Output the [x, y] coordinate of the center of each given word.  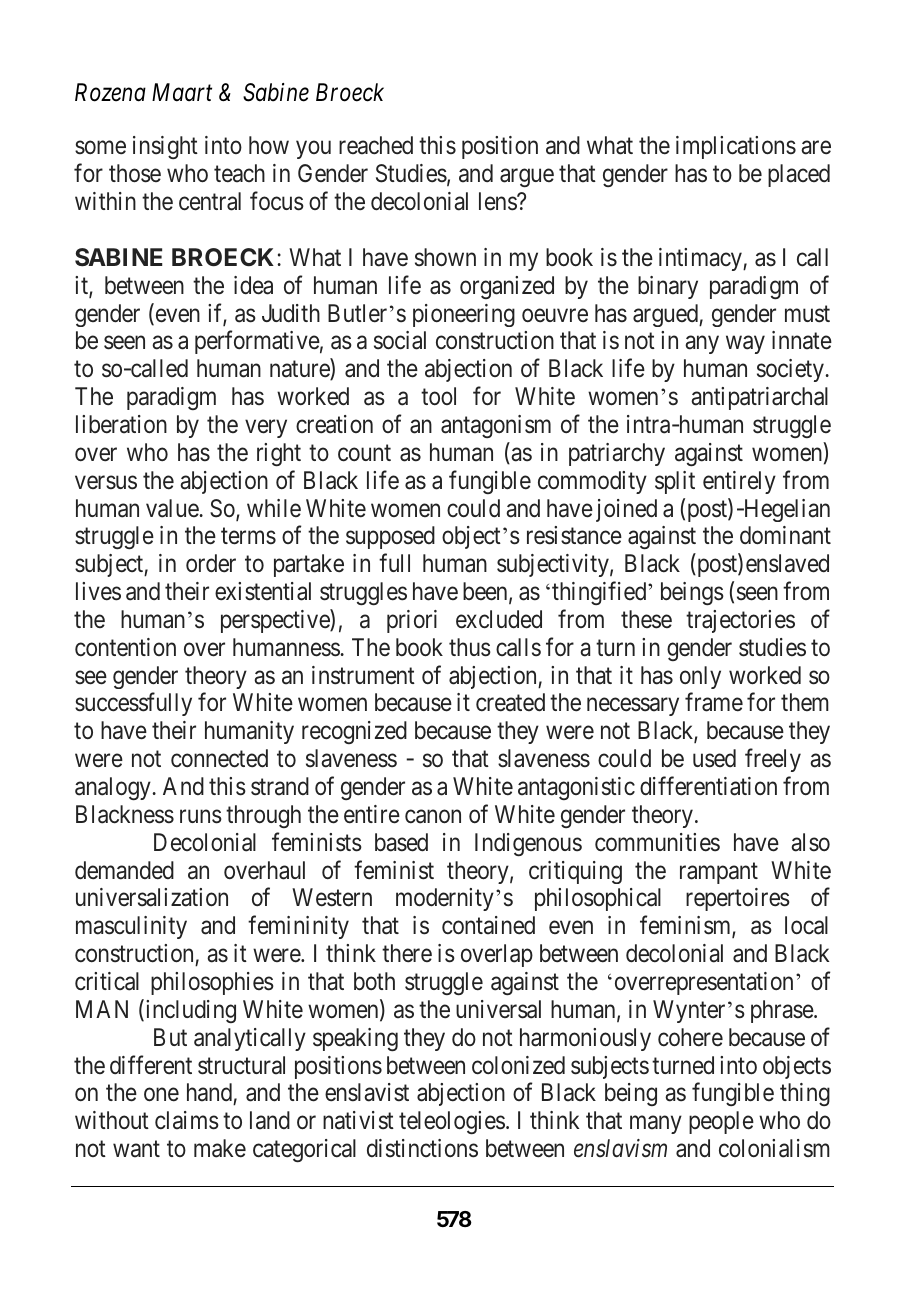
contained [488, 925]
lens [498, 201]
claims [187, 1120]
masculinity [131, 927]
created [510, 702]
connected [219, 758]
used [714, 758]
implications [736, 147]
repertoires [738, 899]
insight [165, 147]
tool [438, 396]
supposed [390, 537]
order [211, 563]
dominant [785, 535]
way [745, 345]
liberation [121, 424]
